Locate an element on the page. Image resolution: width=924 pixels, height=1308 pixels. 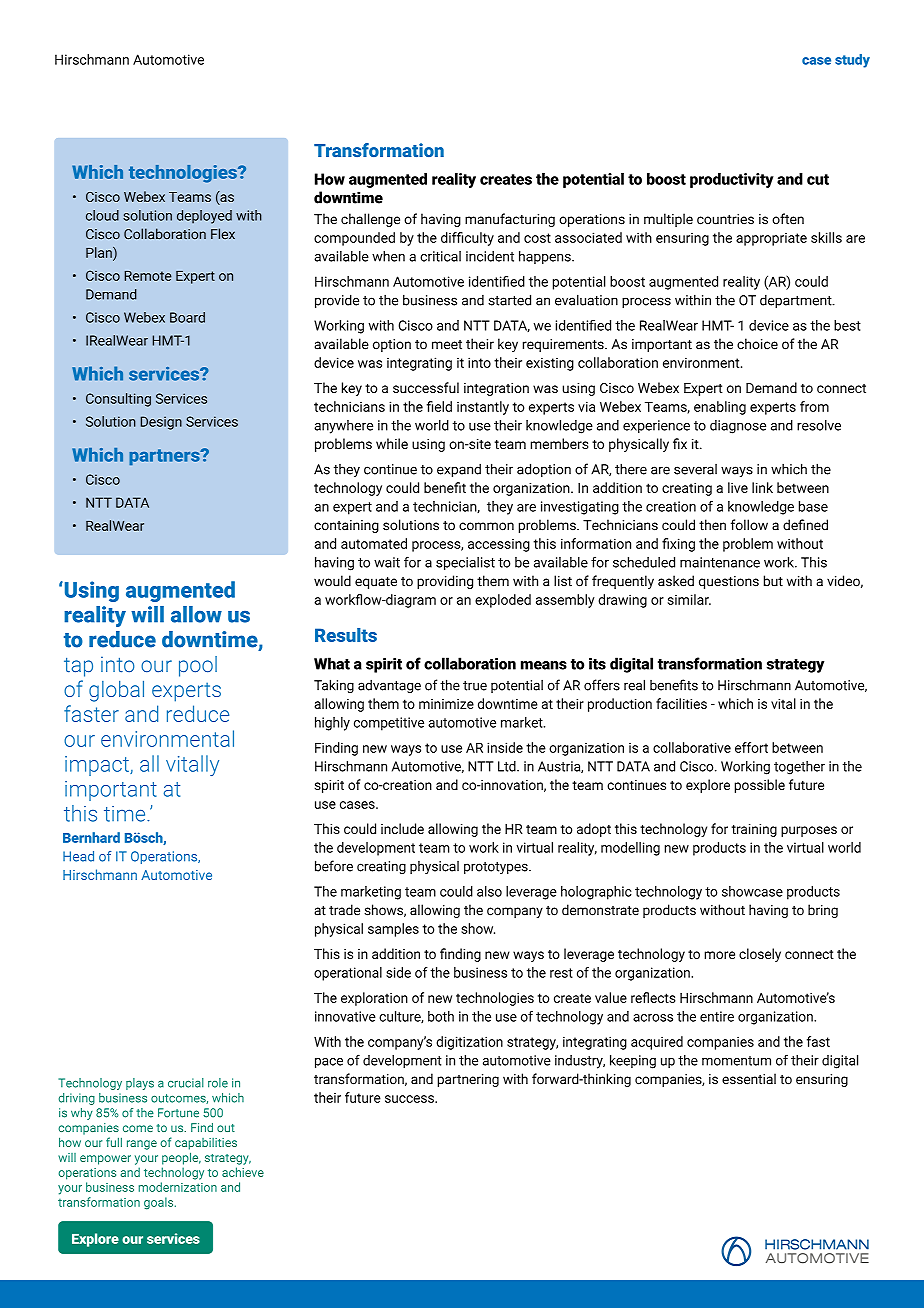
exploded is located at coordinates (503, 601).
